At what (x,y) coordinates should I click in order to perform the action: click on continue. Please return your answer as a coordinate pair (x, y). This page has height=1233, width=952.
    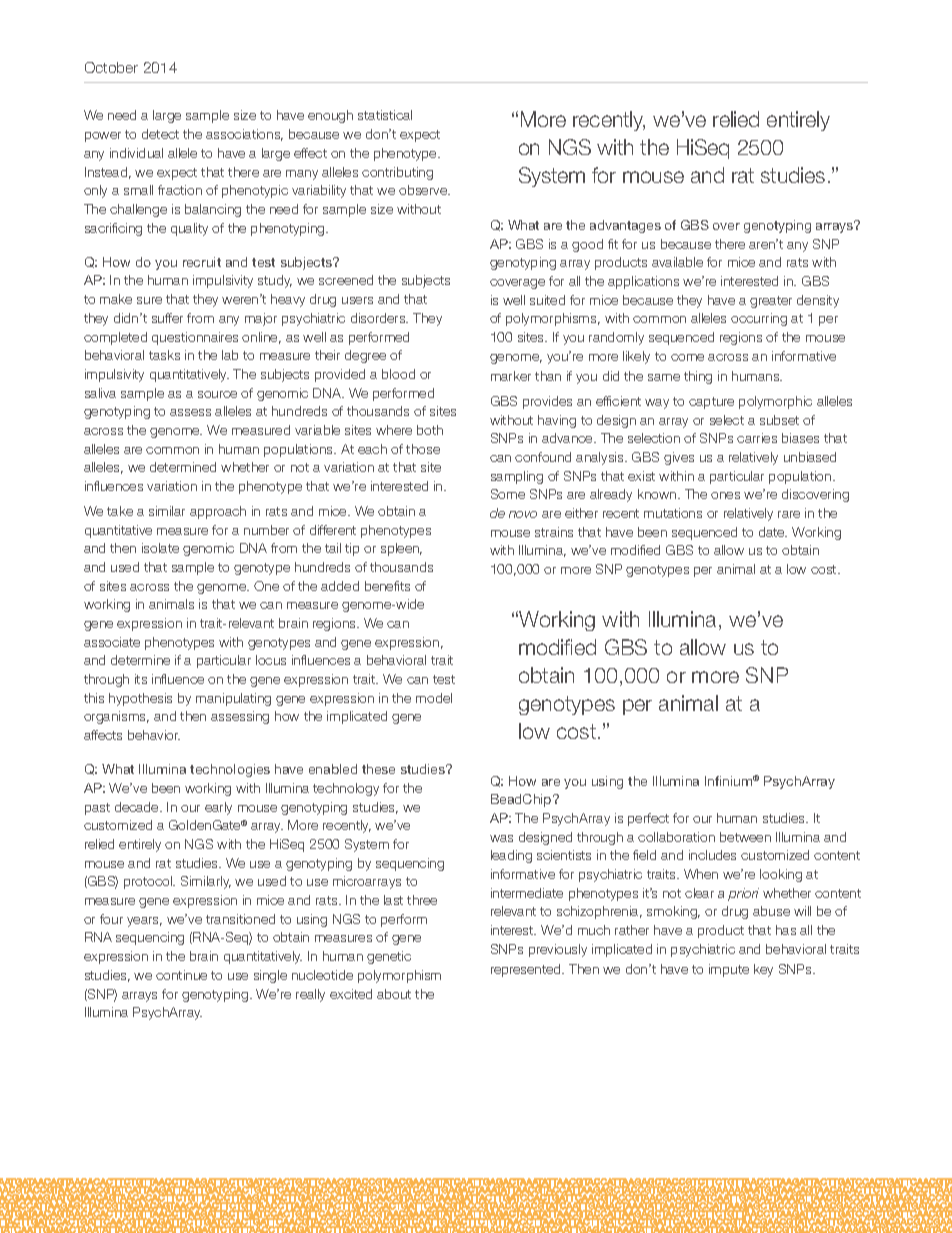
    Looking at the image, I should click on (181, 975).
